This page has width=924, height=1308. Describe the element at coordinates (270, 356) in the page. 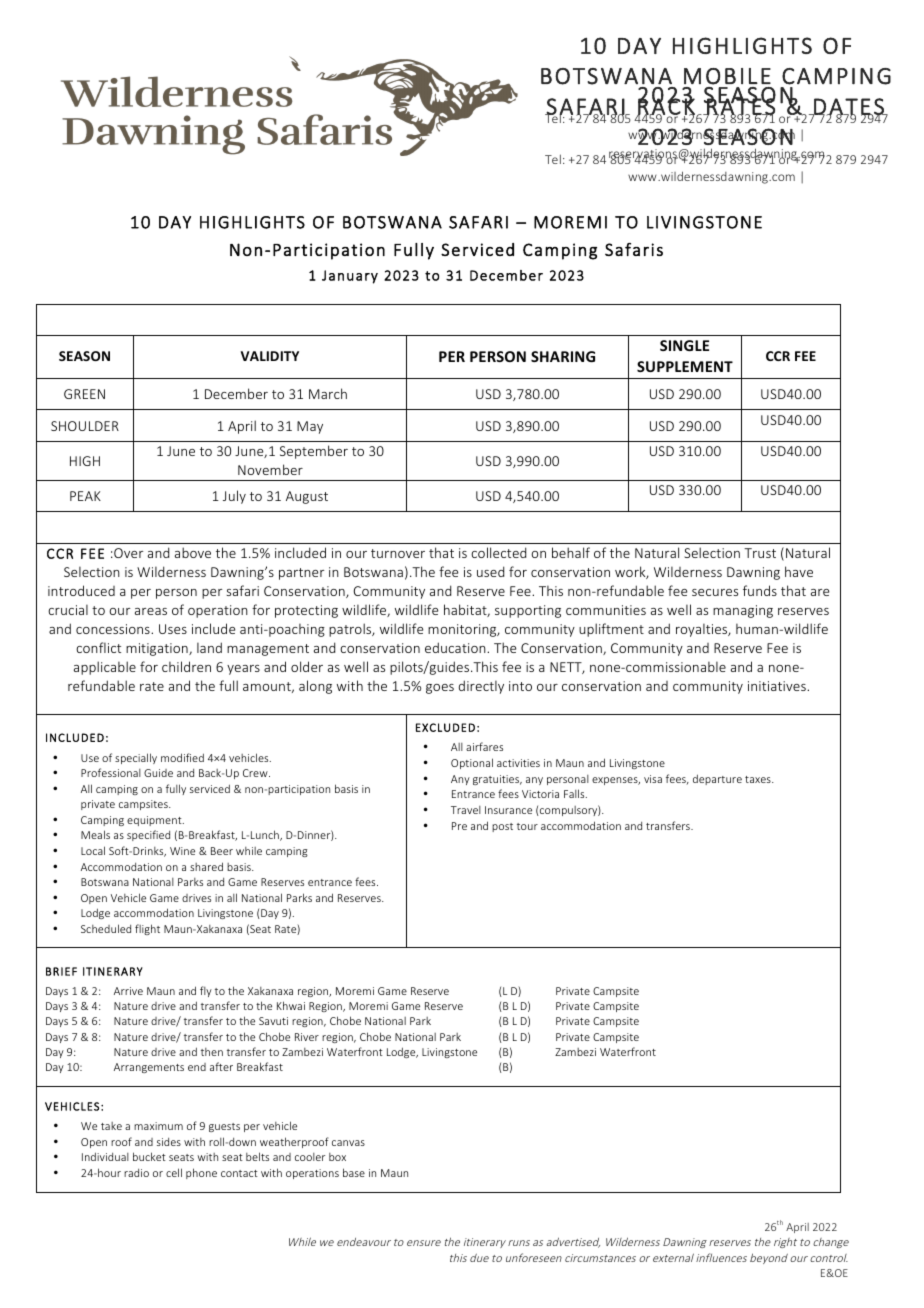

I see `VALIDITY` at that location.
